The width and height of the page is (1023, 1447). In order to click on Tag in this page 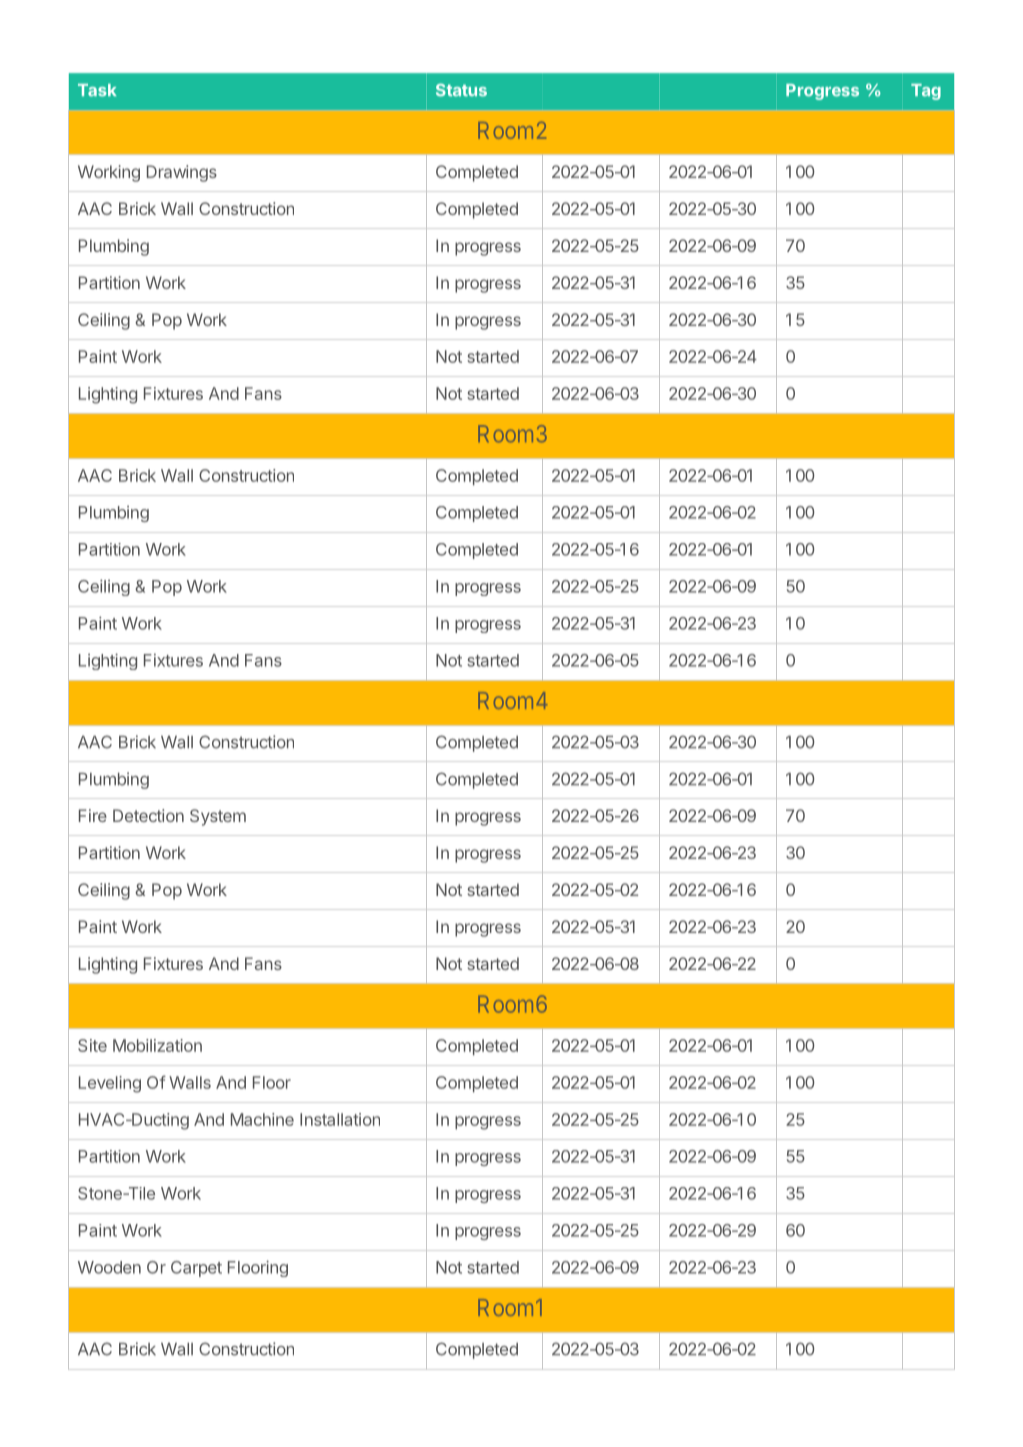, I will do `click(926, 92)`.
